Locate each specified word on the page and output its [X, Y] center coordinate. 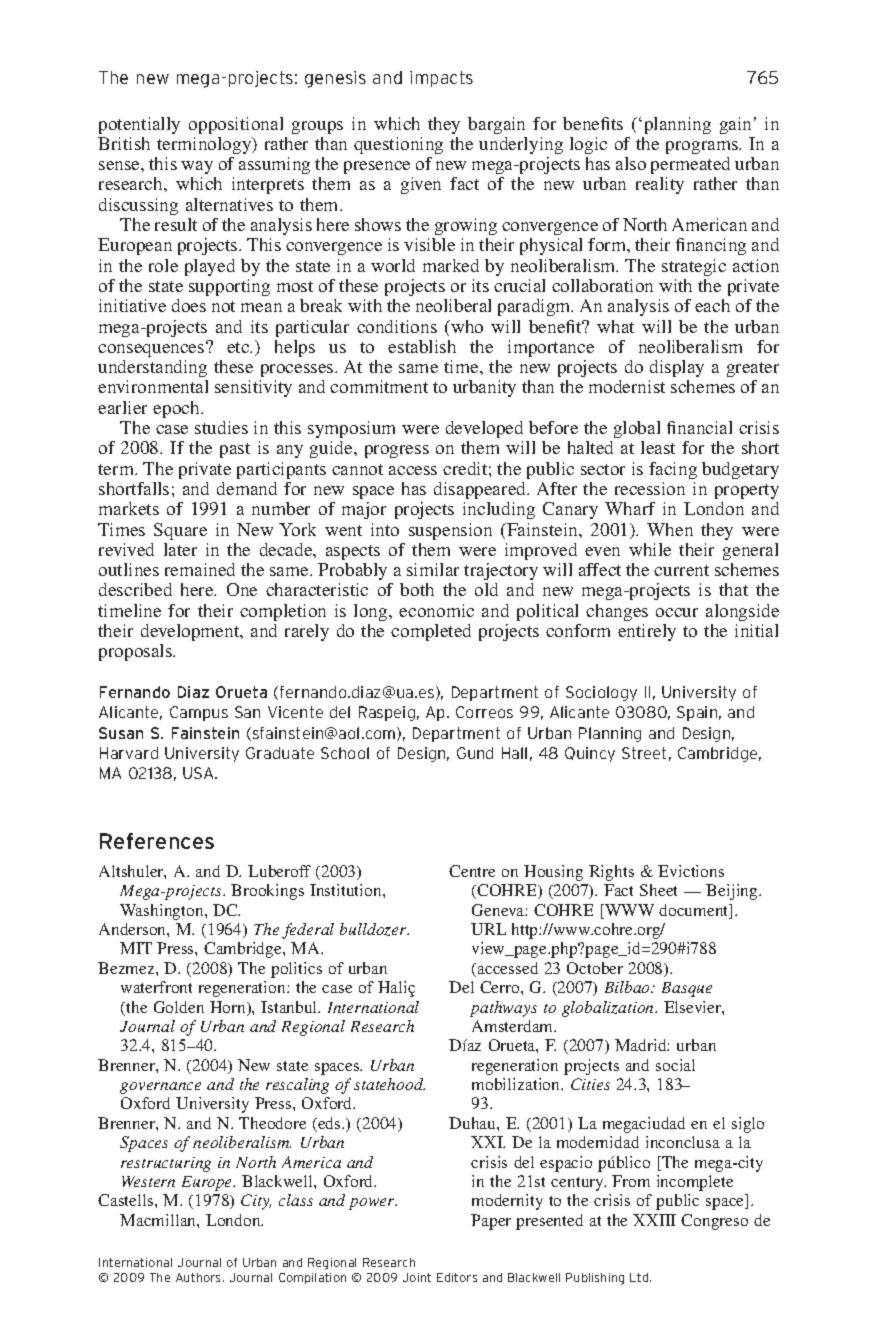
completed [431, 632]
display [677, 368]
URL [488, 929]
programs [703, 147]
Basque [687, 989]
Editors [457, 1277]
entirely [647, 632]
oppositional [236, 125]
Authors [200, 1277]
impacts [441, 79]
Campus [199, 713]
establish [422, 346]
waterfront [156, 987]
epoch [177, 409]
